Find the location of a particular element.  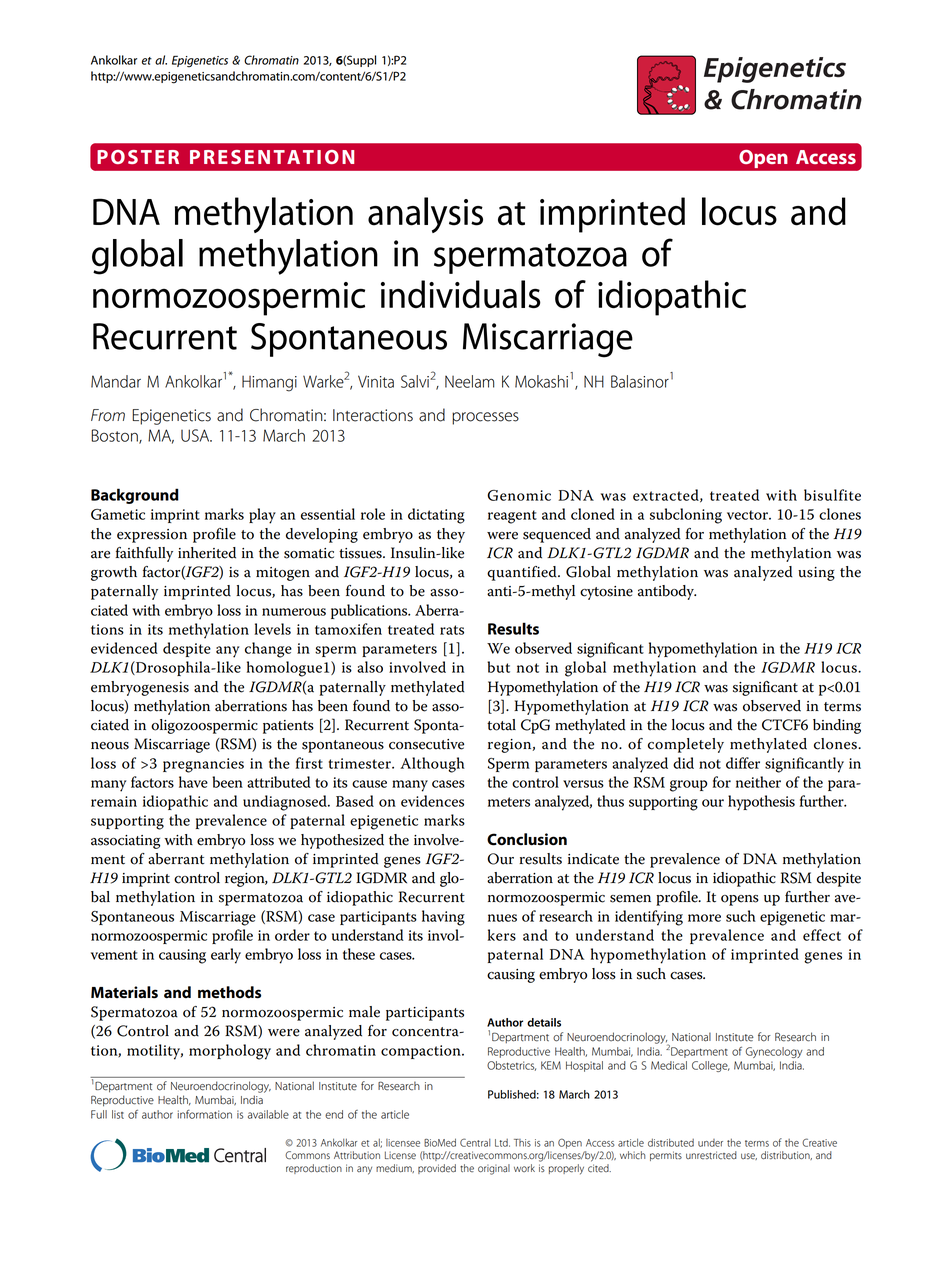

hypothesis is located at coordinates (761, 803).
